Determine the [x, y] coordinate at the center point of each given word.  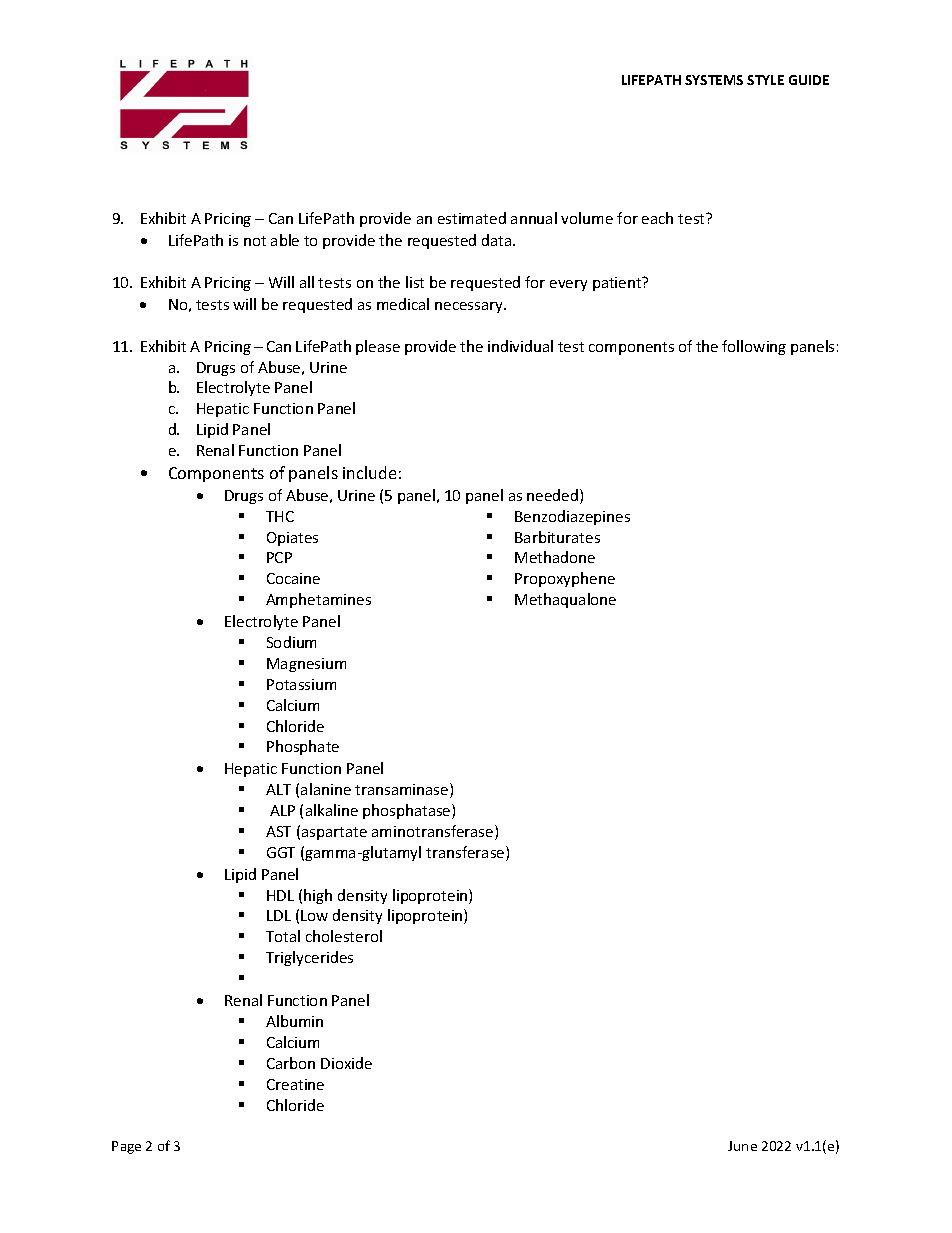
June [742, 1146]
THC [280, 516]
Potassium [301, 684]
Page [126, 1147]
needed [552, 495]
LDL [279, 915]
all [307, 282]
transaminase [403, 790]
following [754, 347]
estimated [472, 218]
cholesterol [344, 936]
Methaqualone [565, 600]
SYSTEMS [714, 80]
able [285, 240]
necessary [470, 307]
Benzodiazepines [572, 517]
